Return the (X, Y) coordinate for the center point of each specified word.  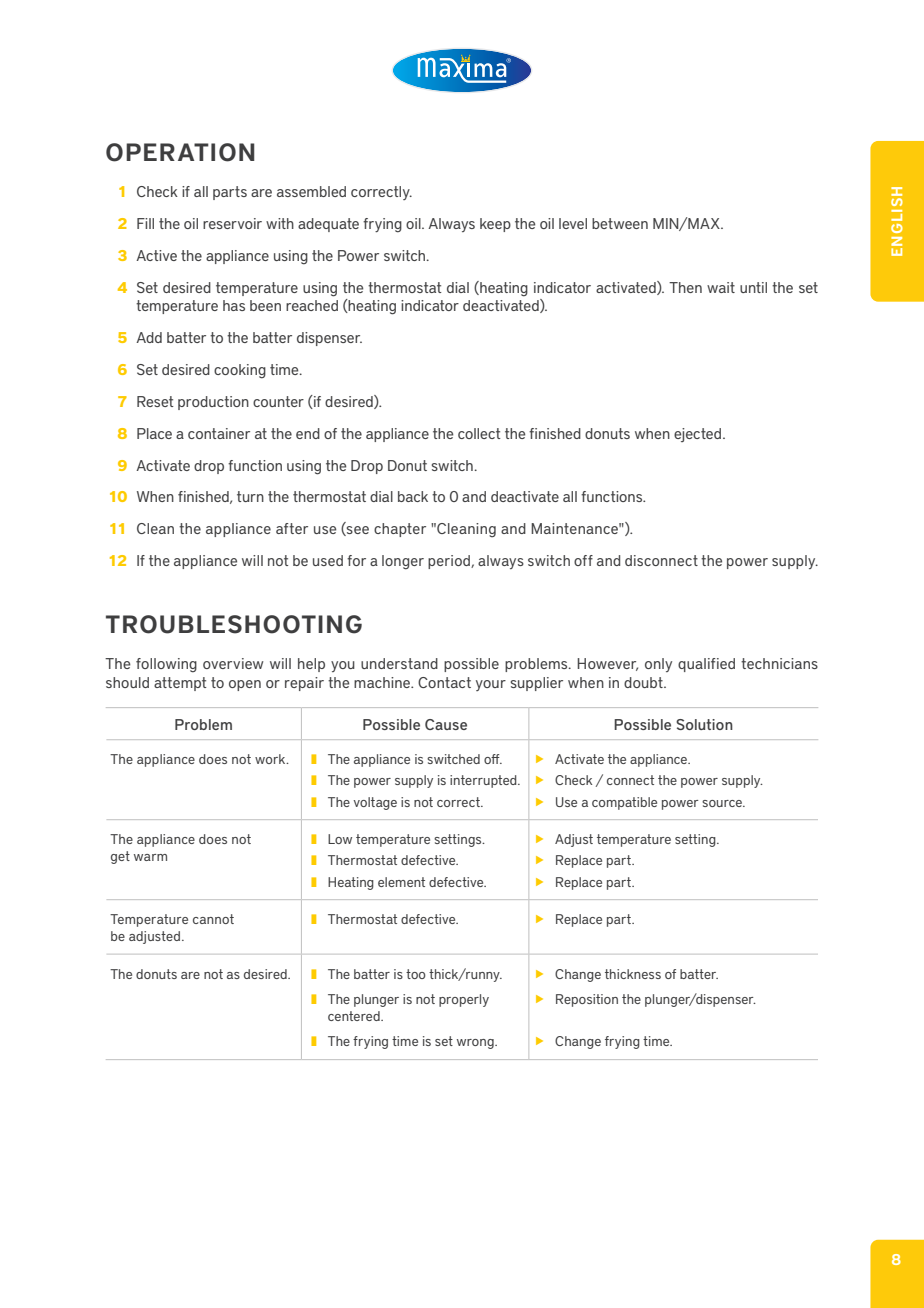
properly (464, 1000)
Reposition (587, 1000)
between (620, 223)
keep (495, 225)
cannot (213, 919)
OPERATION (180, 152)
